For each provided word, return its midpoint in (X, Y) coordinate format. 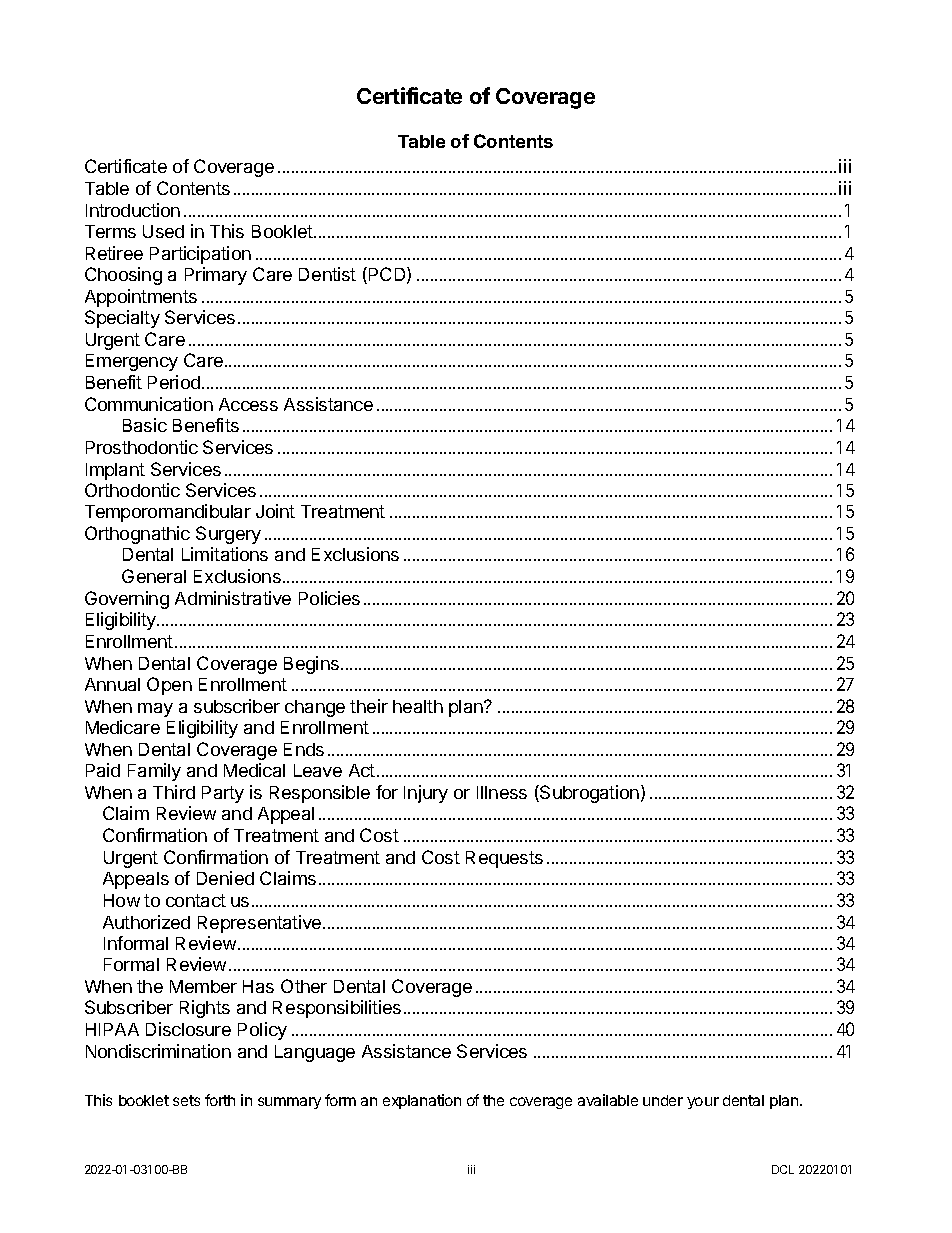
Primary (216, 276)
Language (315, 1053)
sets (186, 1100)
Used (163, 231)
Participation (200, 255)
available (608, 1100)
